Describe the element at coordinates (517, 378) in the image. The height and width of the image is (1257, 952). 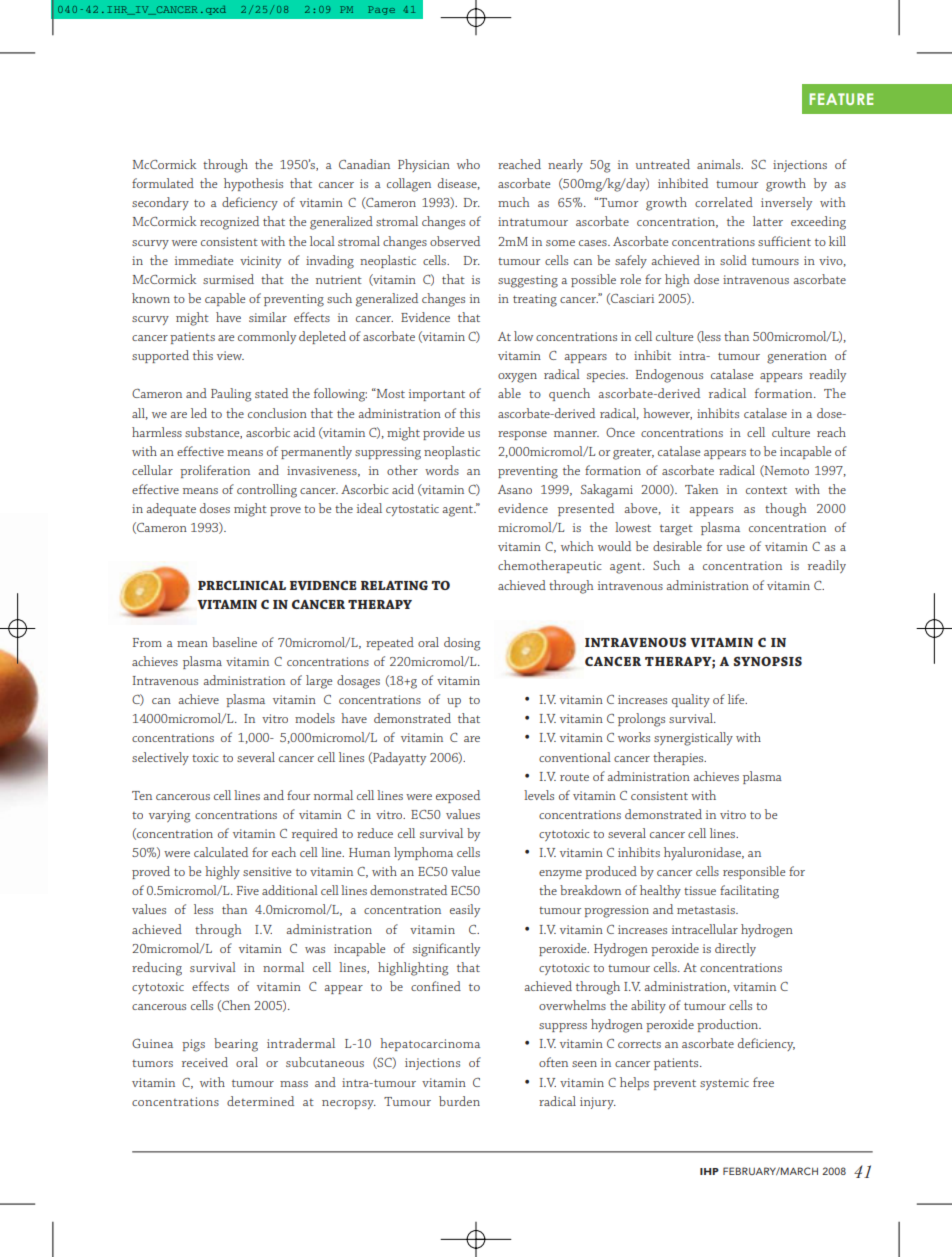
I see `oxygen` at that location.
